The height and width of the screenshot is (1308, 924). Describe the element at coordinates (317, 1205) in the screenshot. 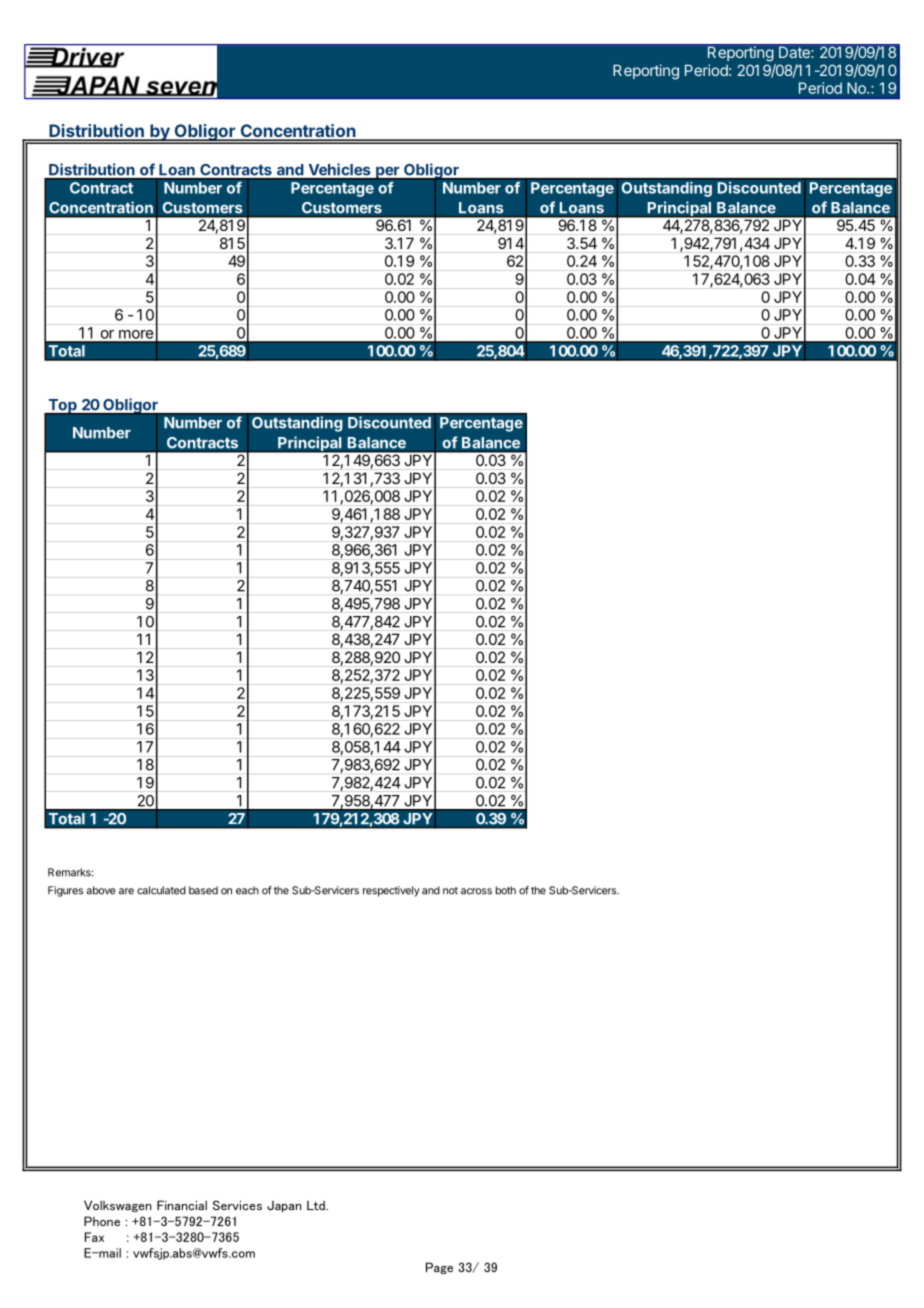

I see `Ltd` at that location.
